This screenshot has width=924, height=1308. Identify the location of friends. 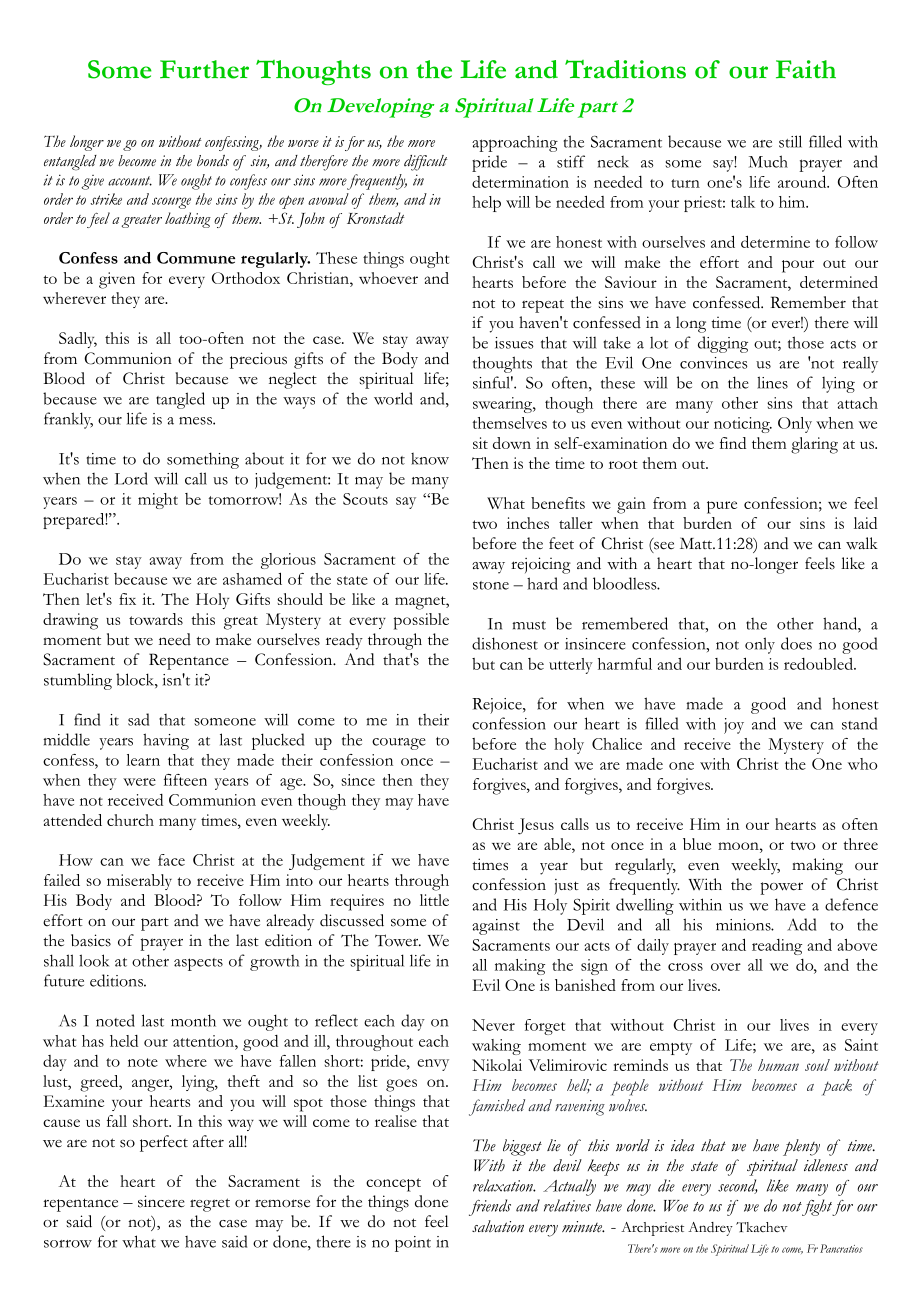
(490, 1207).
